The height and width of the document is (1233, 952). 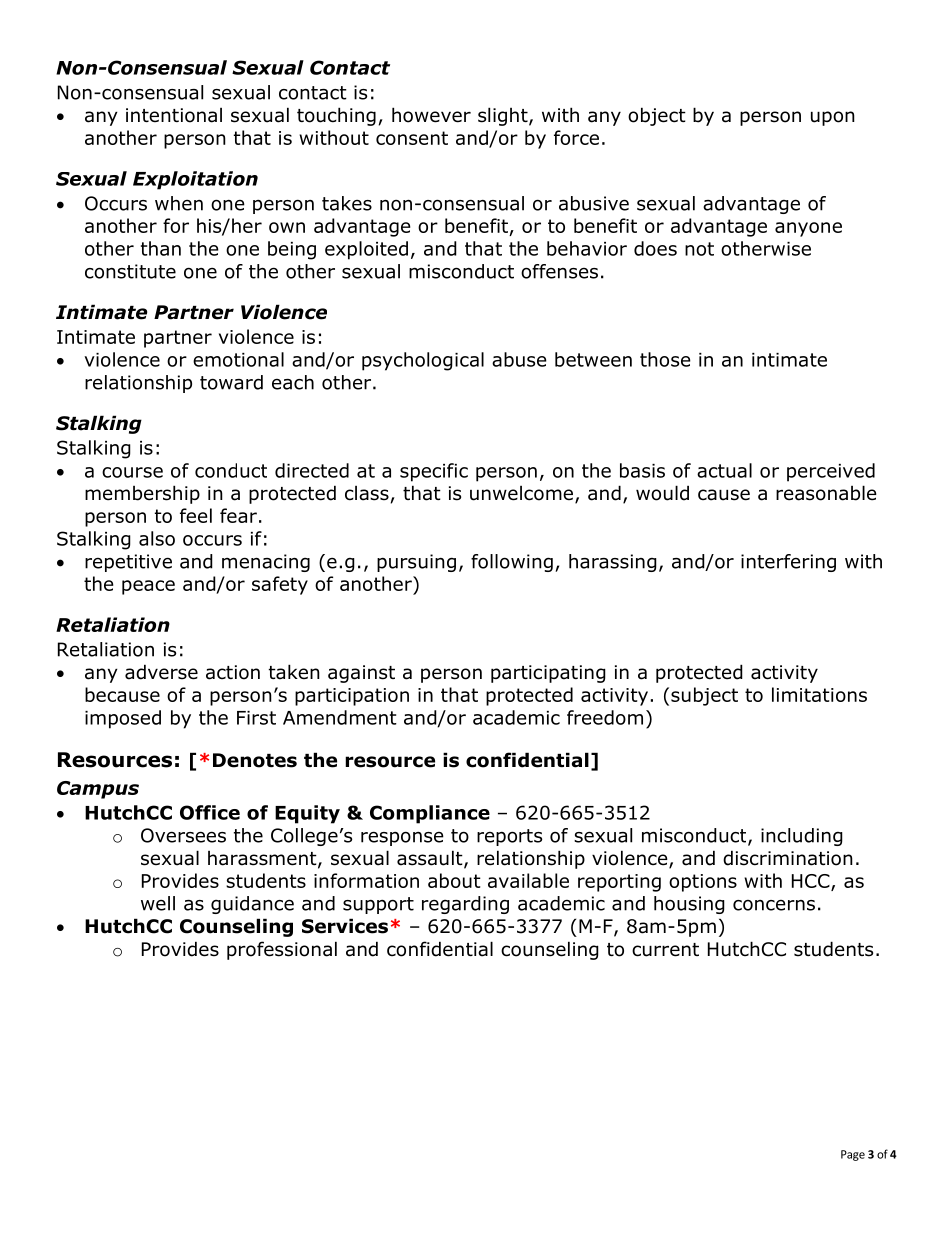 I want to click on those, so click(x=665, y=359).
